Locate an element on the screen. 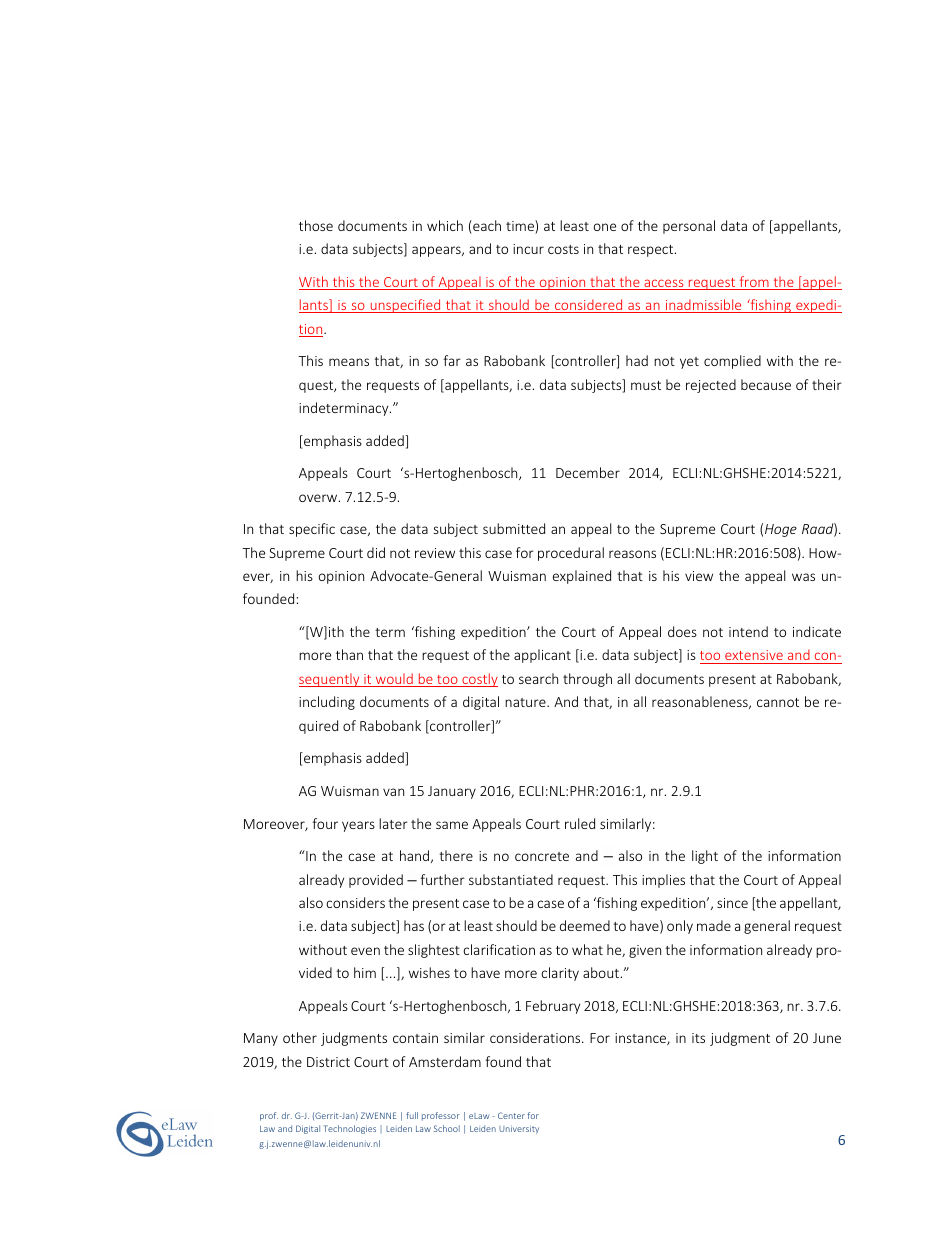 Image resolution: width=952 pixels, height=1233 pixels. including is located at coordinates (327, 703).
